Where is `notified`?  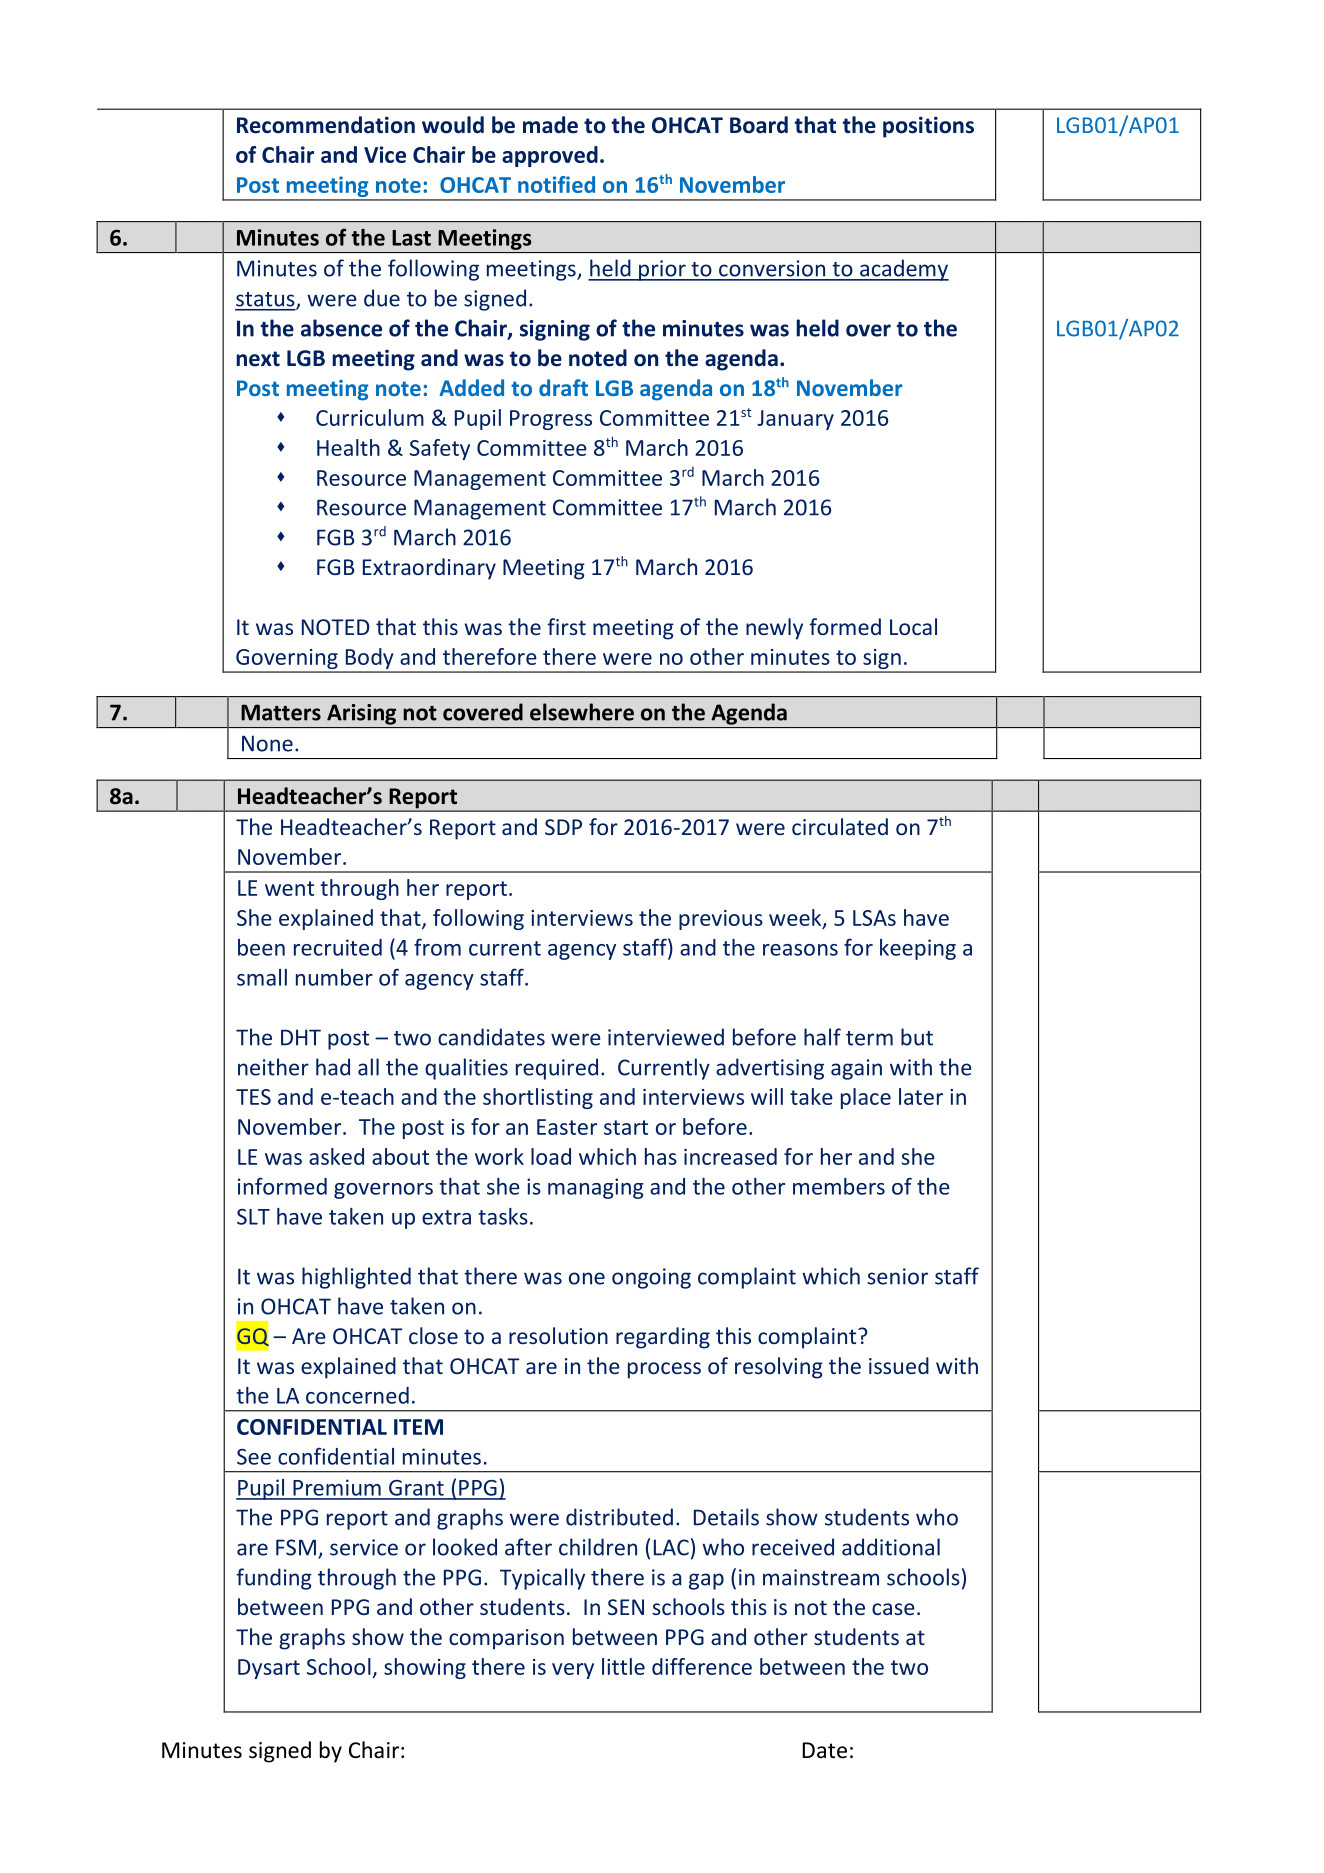 notified is located at coordinates (556, 184).
